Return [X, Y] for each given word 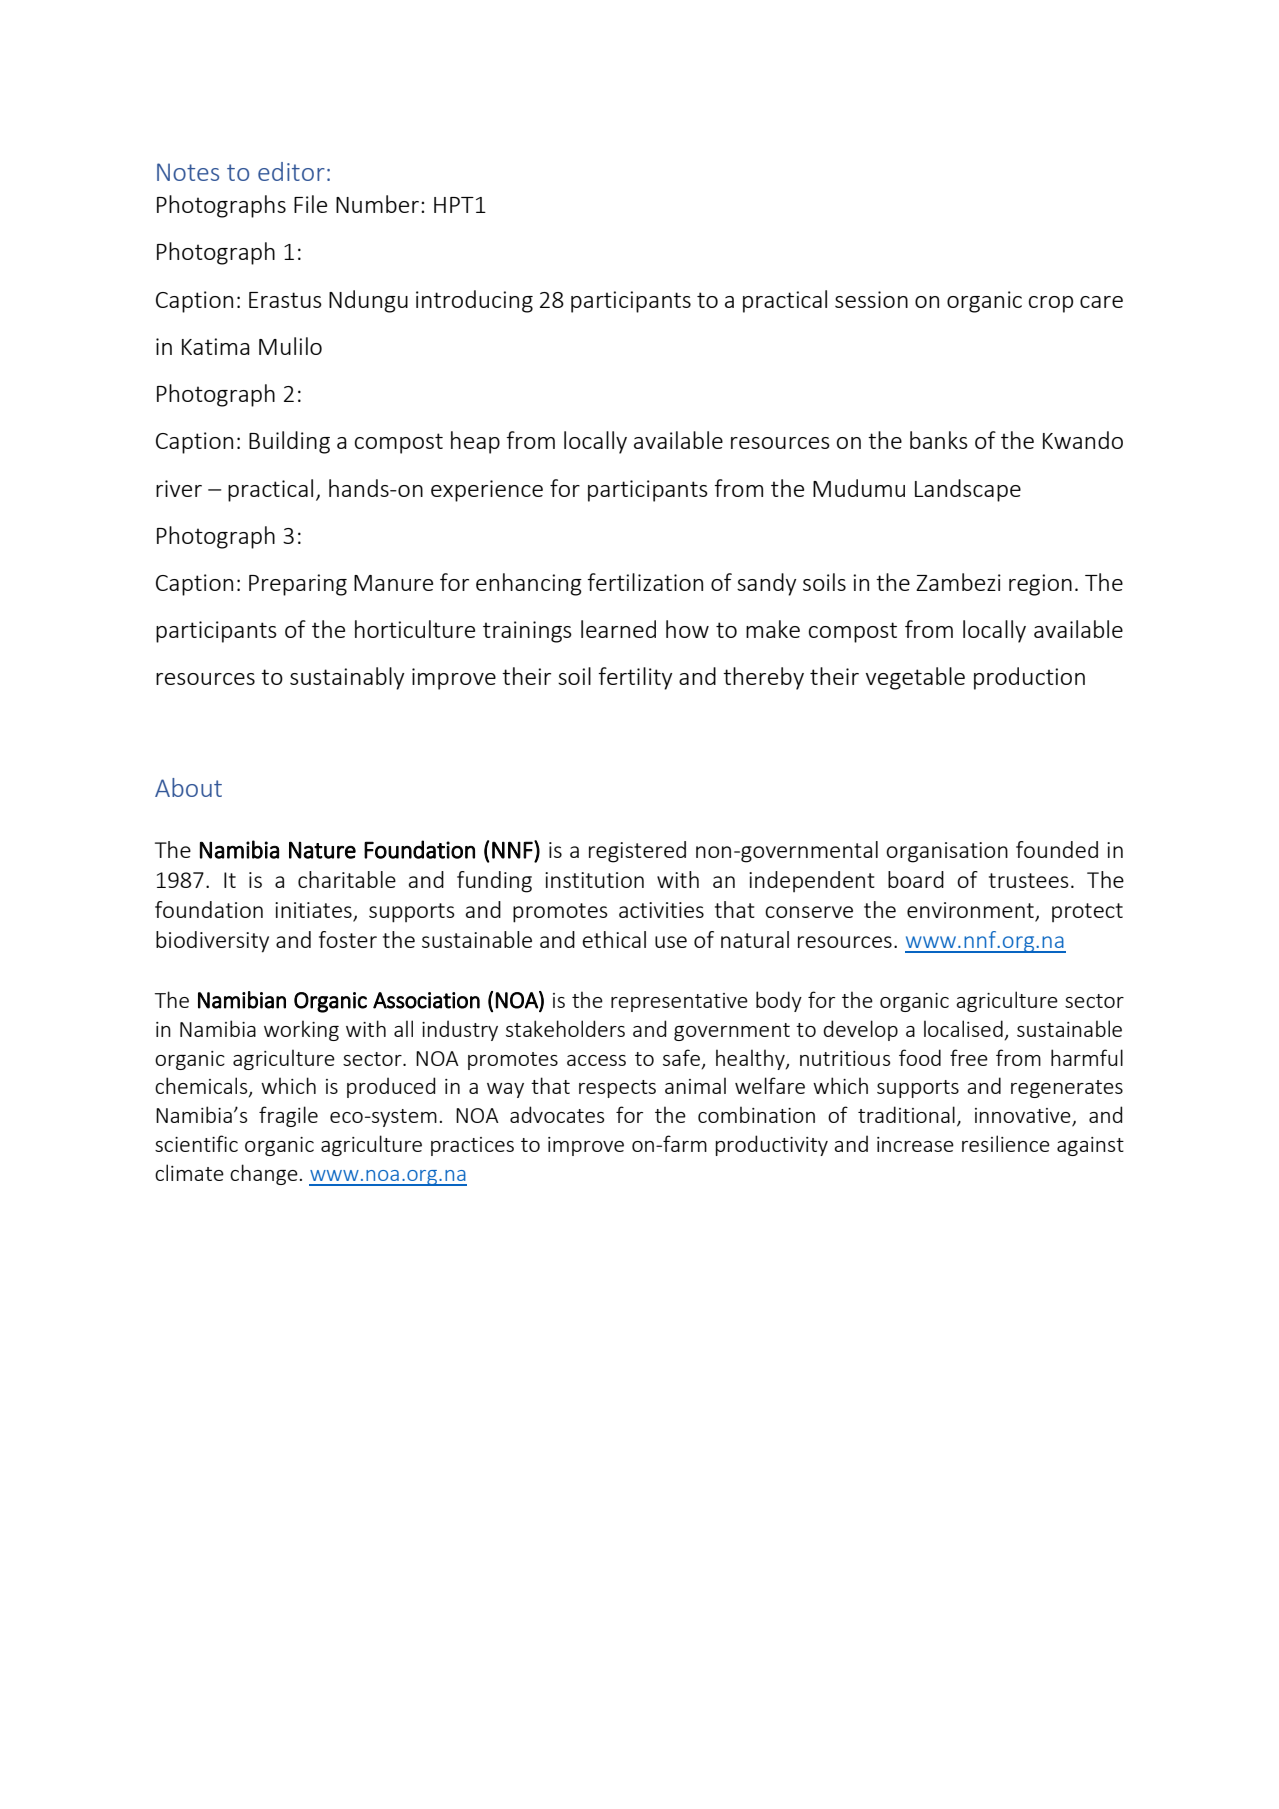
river [179, 488]
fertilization [645, 582]
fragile [288, 1116]
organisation [947, 852]
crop [1051, 304]
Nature [322, 850]
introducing [474, 301]
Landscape [968, 490]
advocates [557, 1114]
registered [637, 852]
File [310, 204]
